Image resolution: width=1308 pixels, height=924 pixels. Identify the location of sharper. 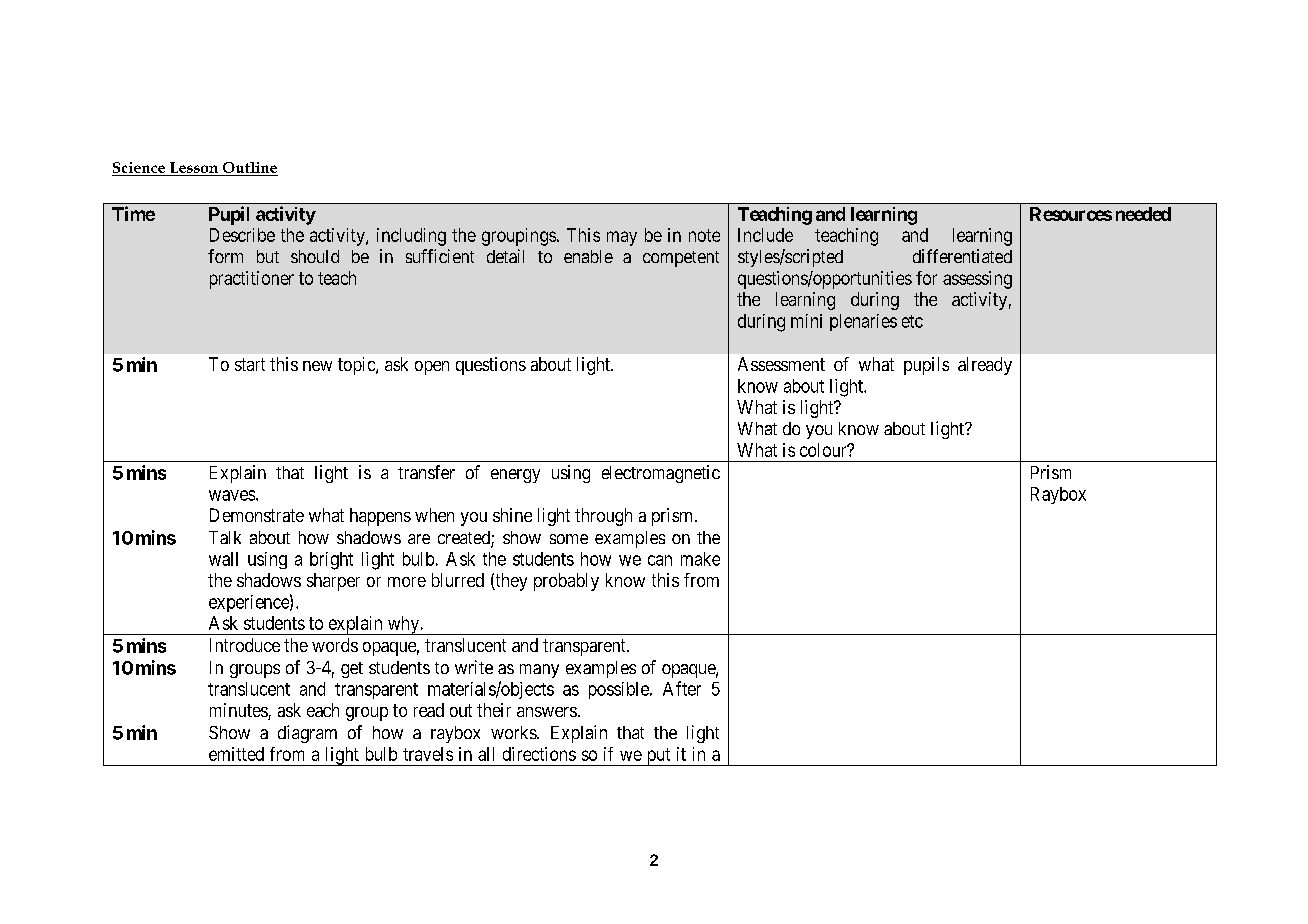
(333, 582).
